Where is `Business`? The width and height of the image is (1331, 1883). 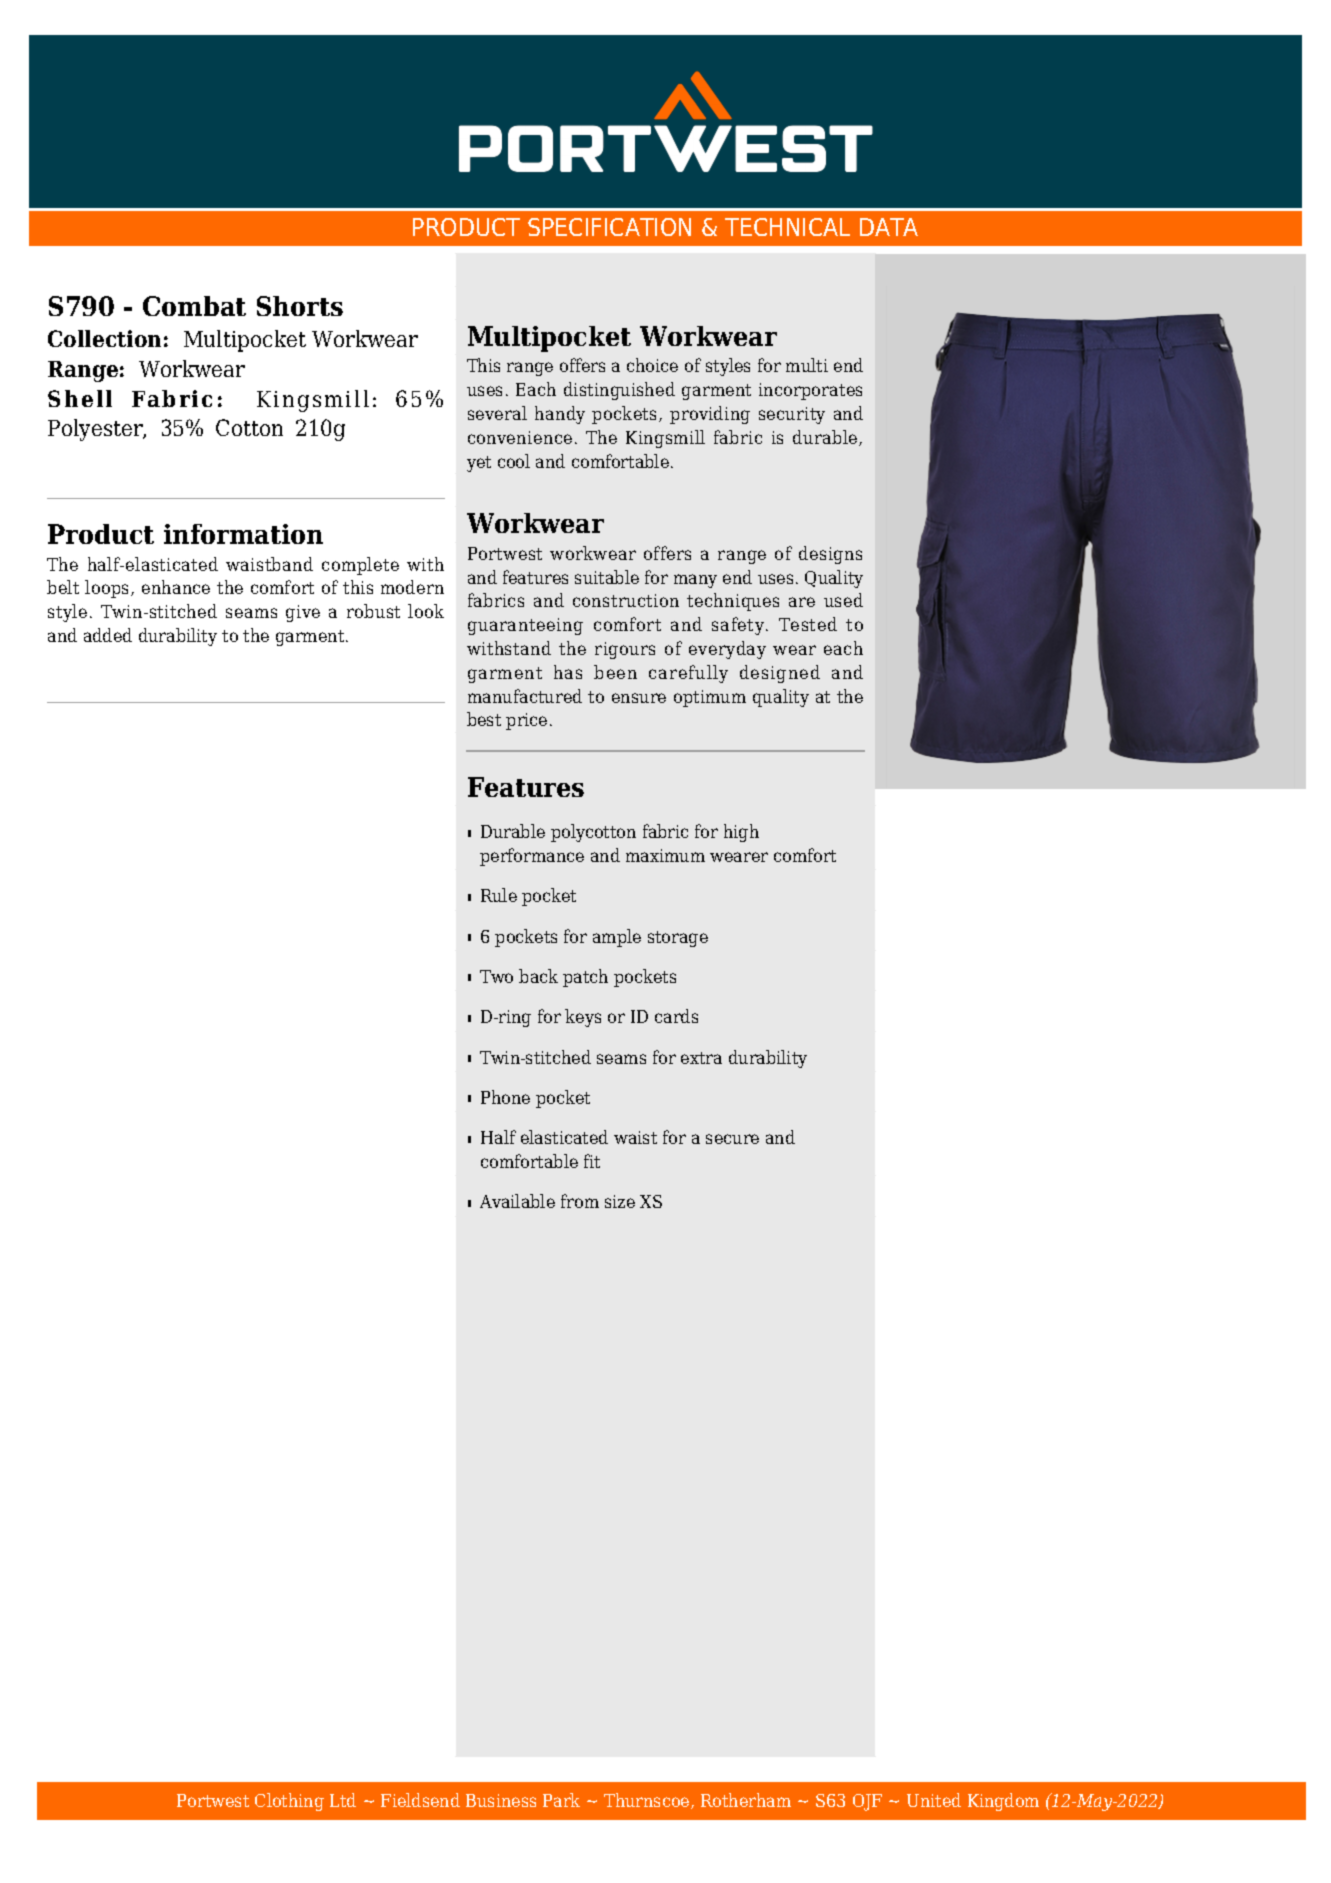 Business is located at coordinates (501, 1800).
